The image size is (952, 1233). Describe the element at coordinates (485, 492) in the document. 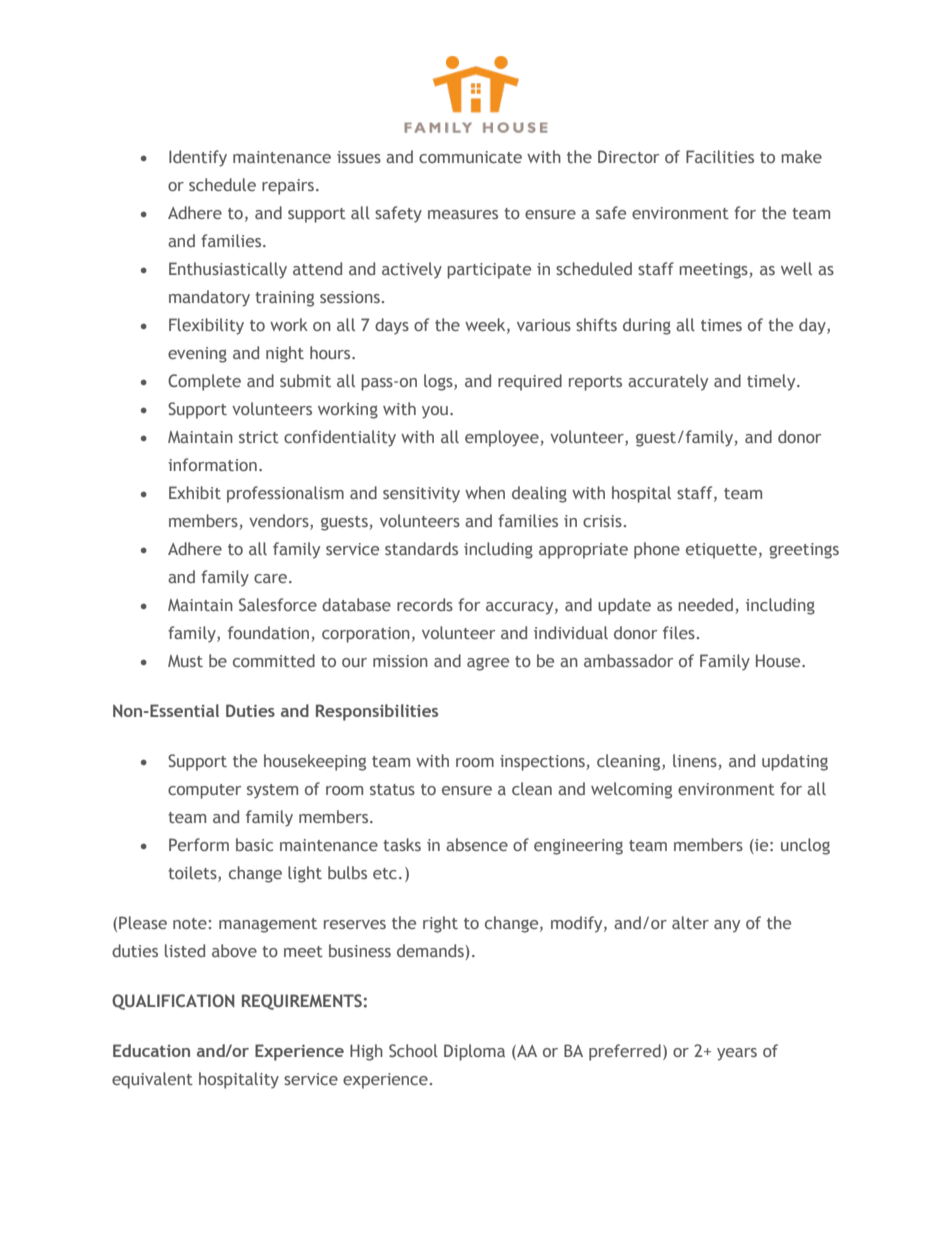

I see `when` at that location.
